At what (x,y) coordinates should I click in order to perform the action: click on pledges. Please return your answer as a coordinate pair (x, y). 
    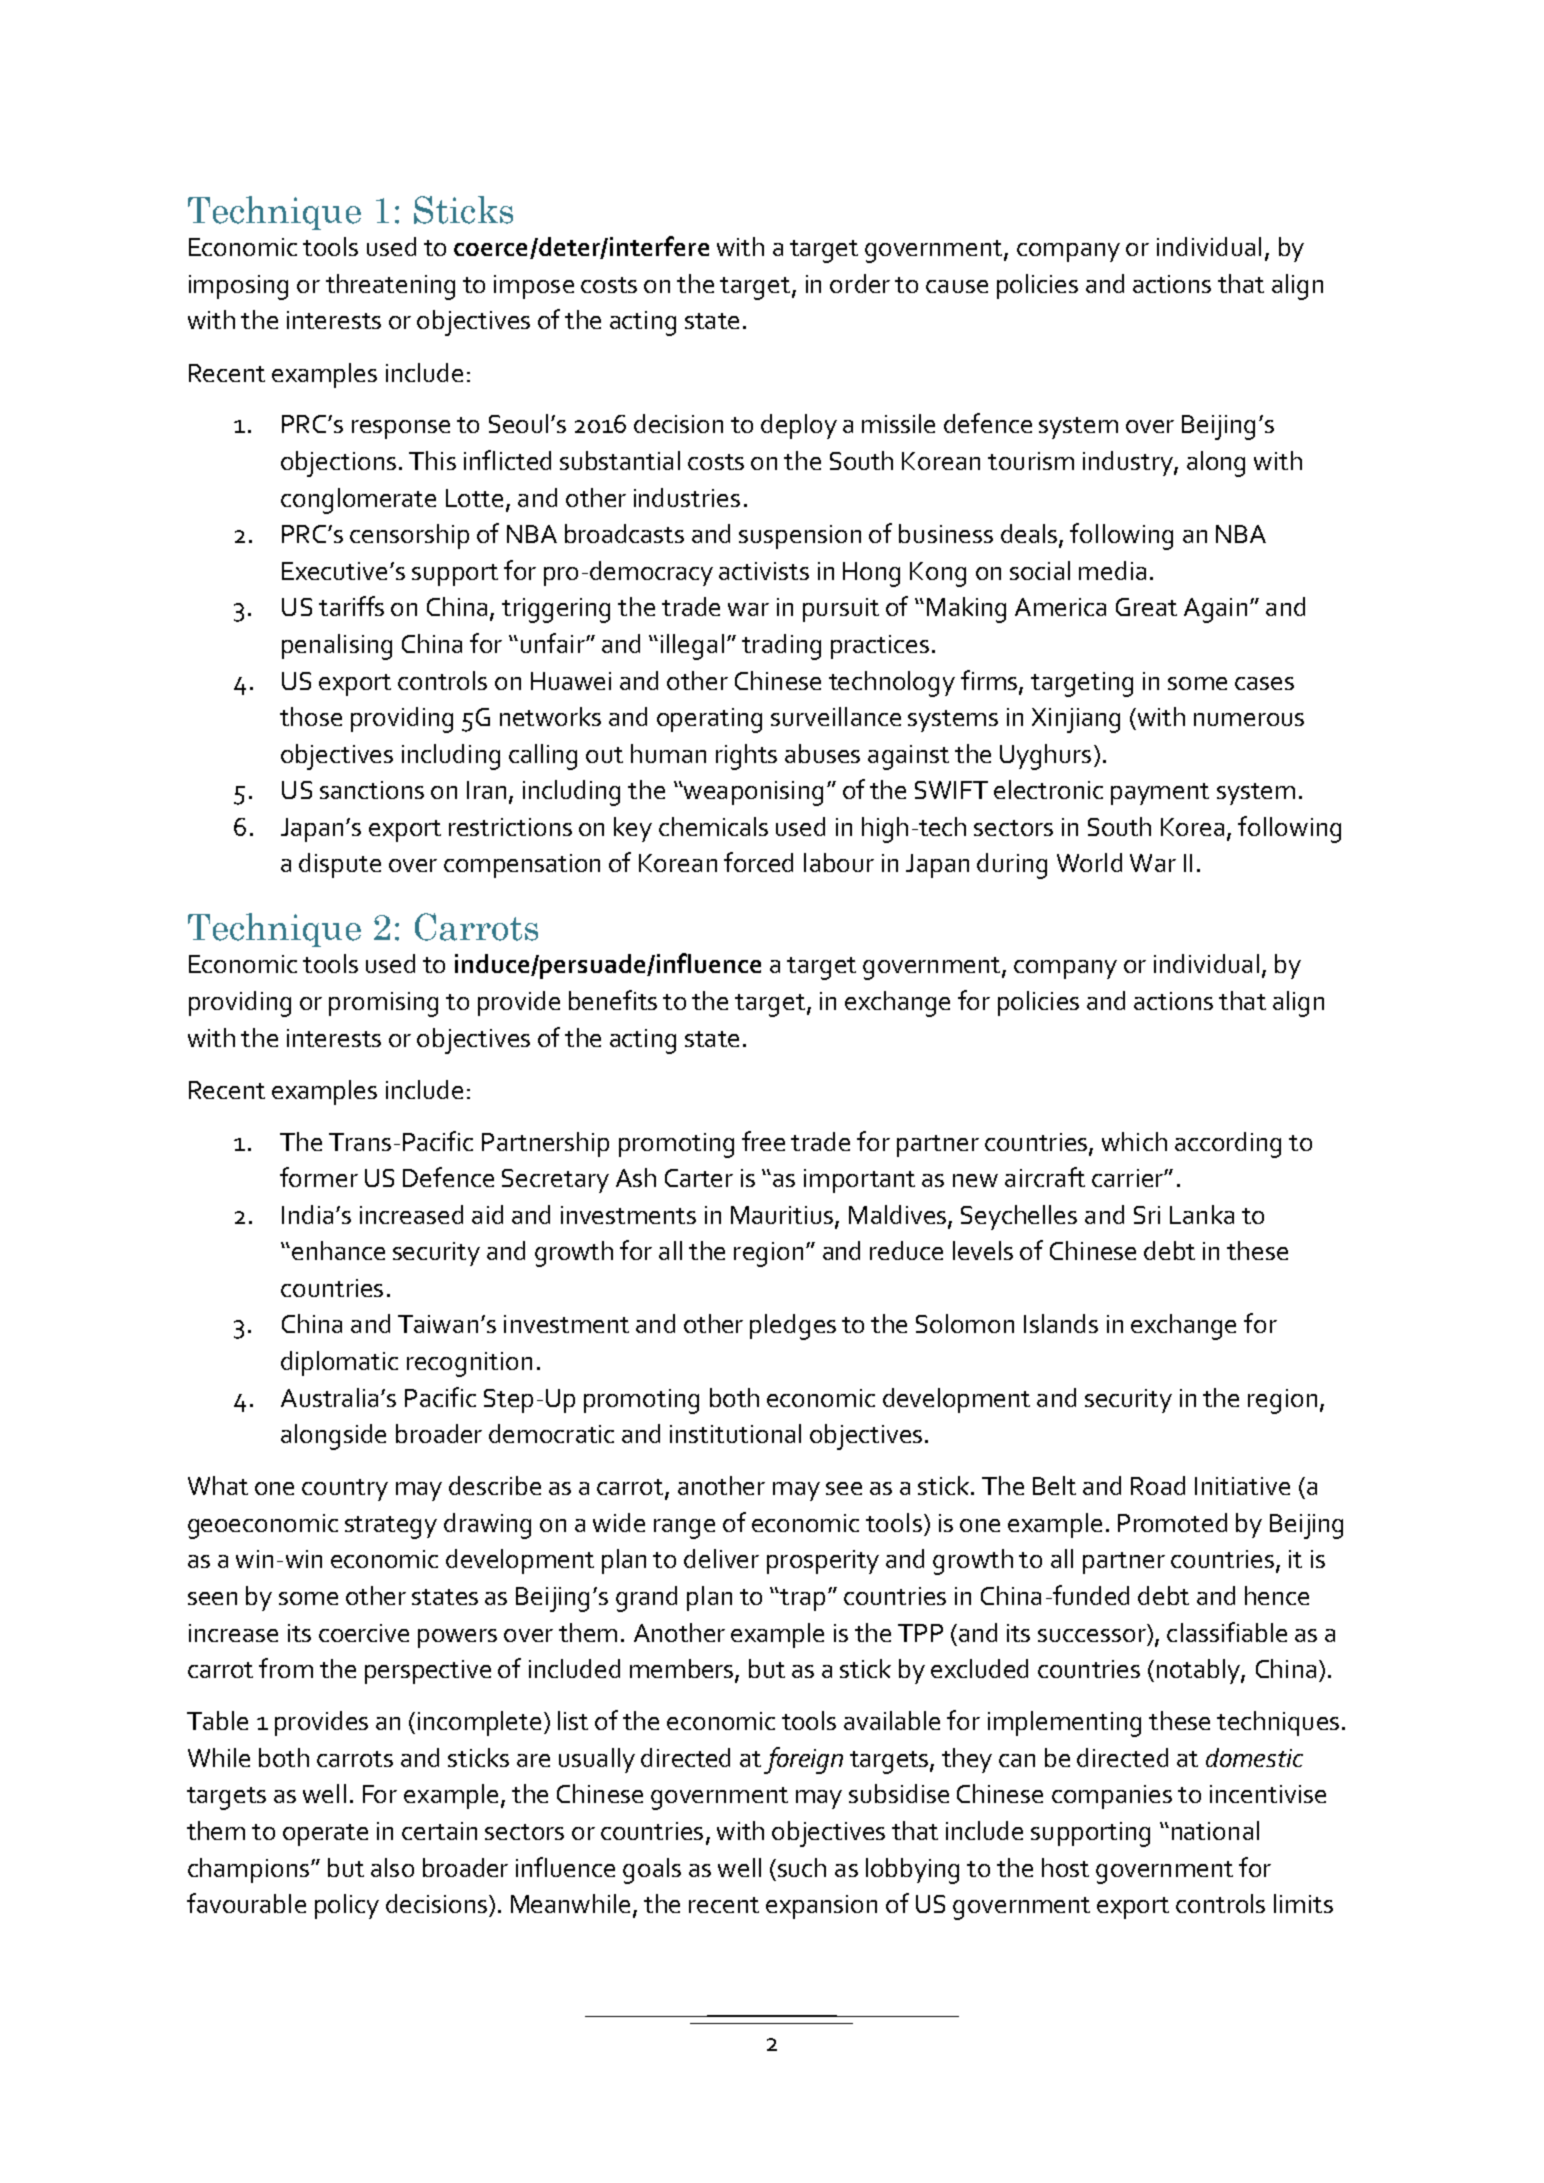
    Looking at the image, I should click on (793, 1327).
